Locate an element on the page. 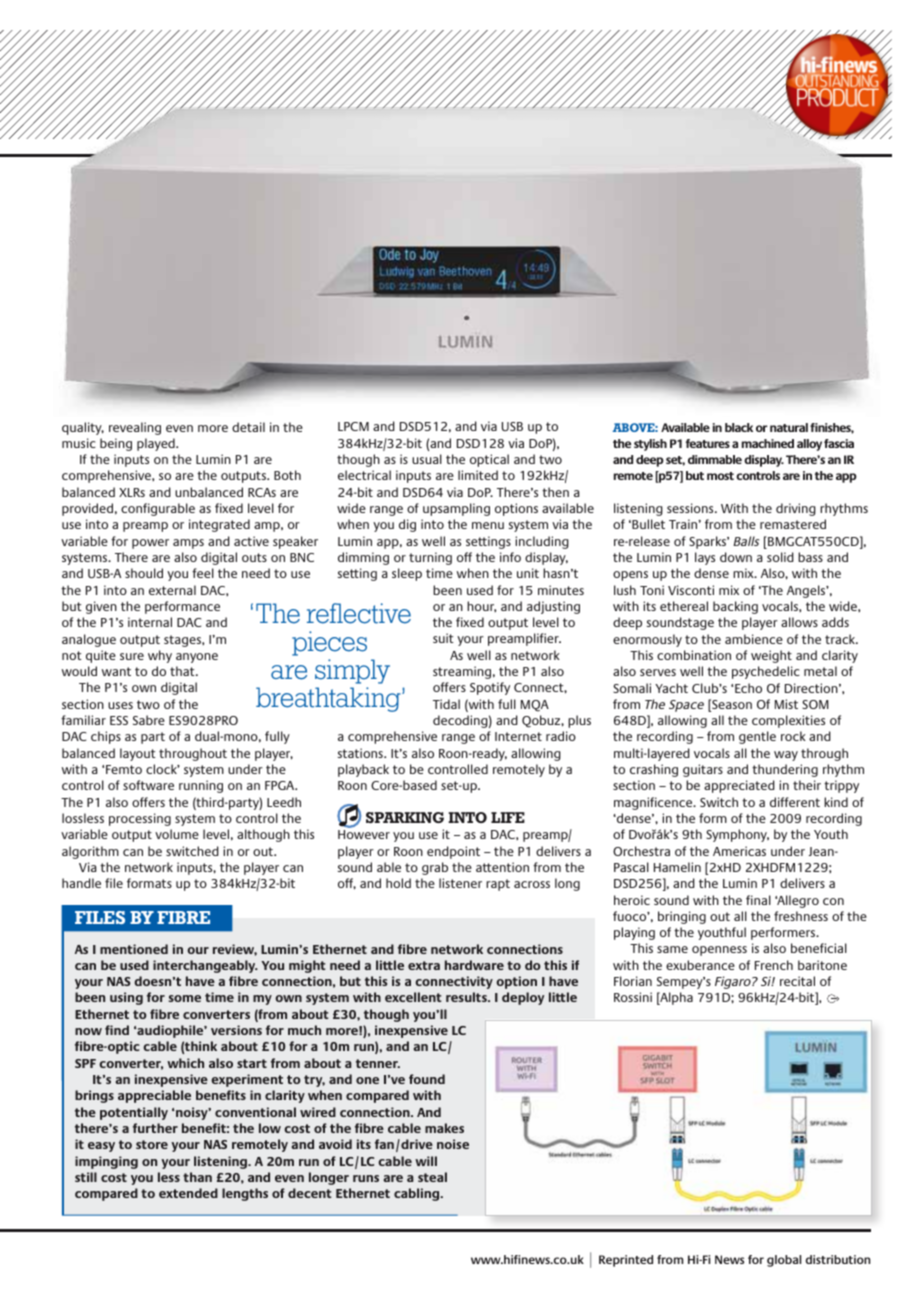 The width and height of the document is (924, 1308). Mist is located at coordinates (786, 704).
